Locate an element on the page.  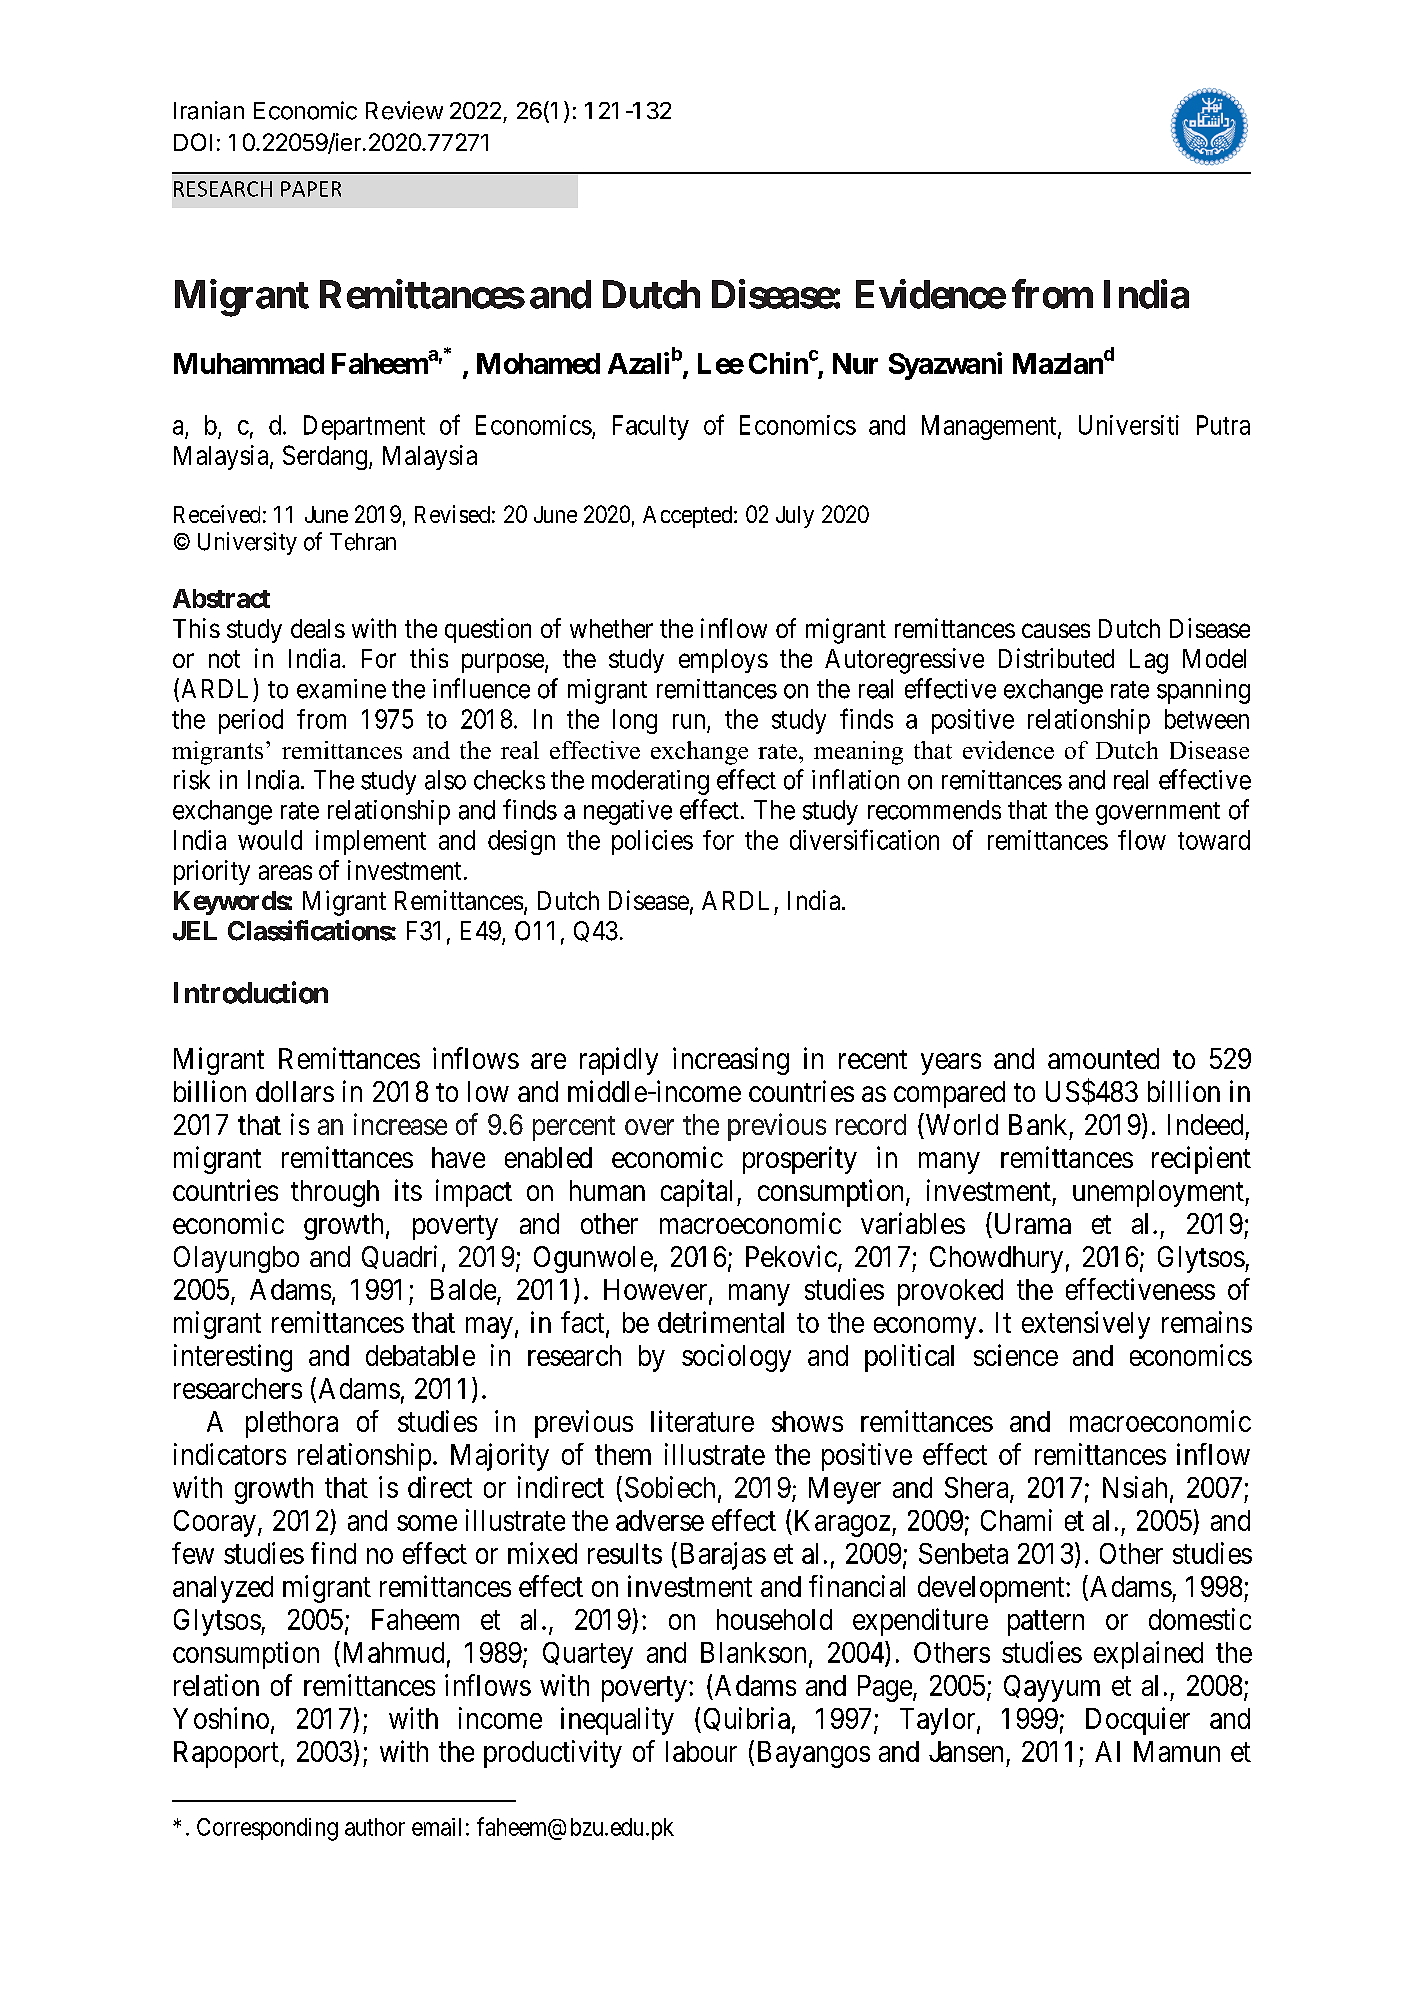
Management is located at coordinates (990, 427).
